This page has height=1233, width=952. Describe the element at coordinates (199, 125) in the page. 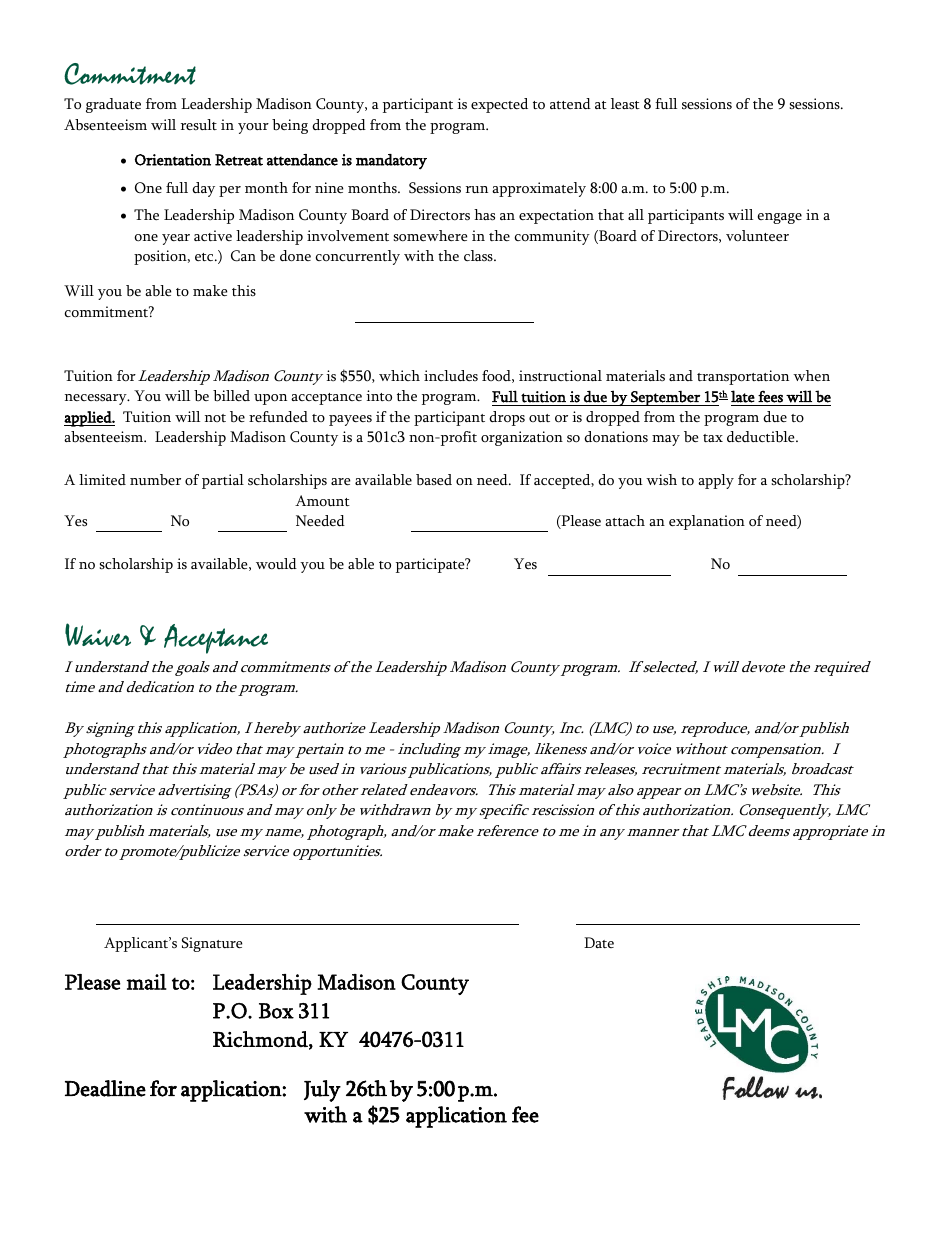

I see `result` at that location.
